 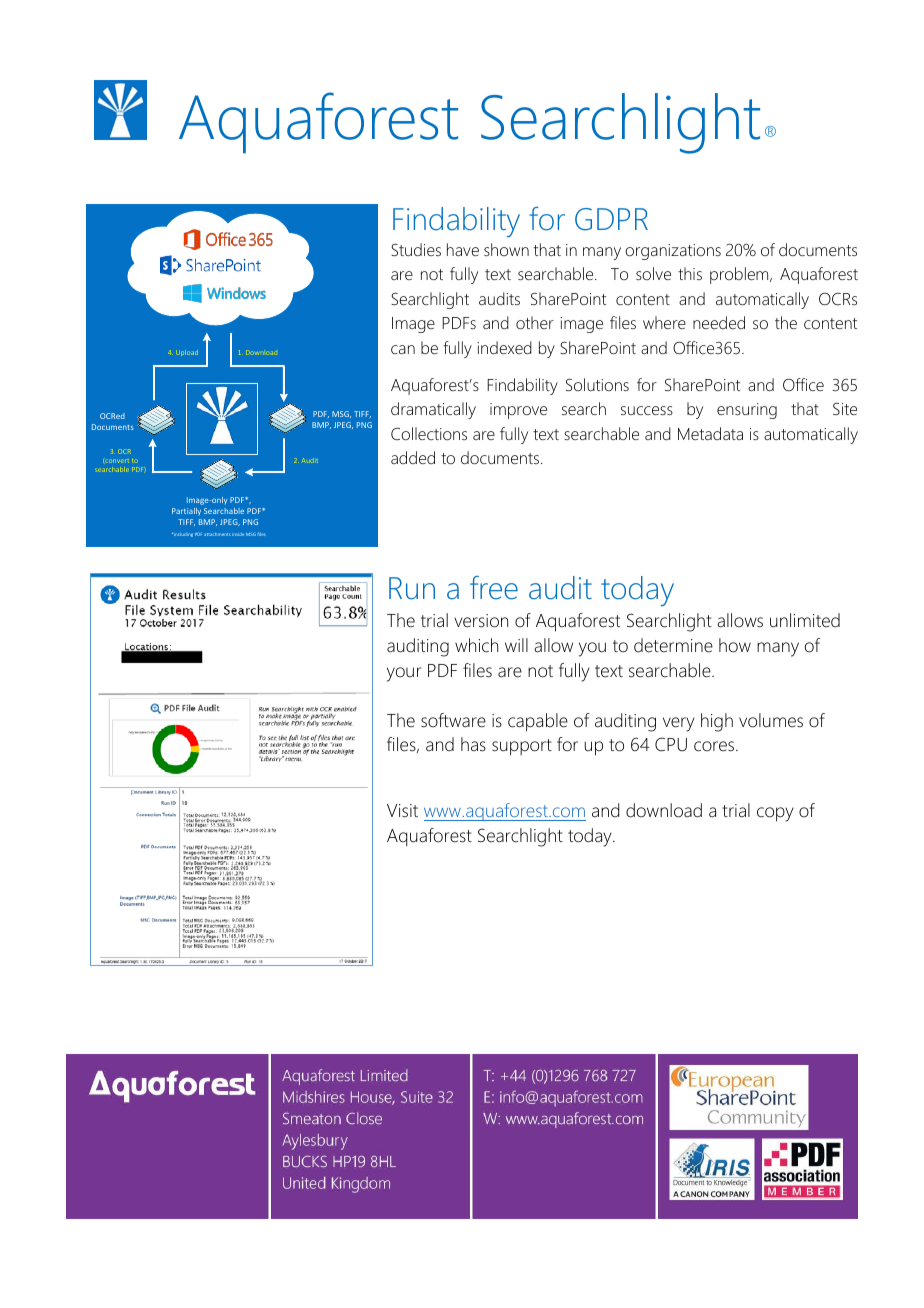 I want to click on your, so click(x=404, y=674).
